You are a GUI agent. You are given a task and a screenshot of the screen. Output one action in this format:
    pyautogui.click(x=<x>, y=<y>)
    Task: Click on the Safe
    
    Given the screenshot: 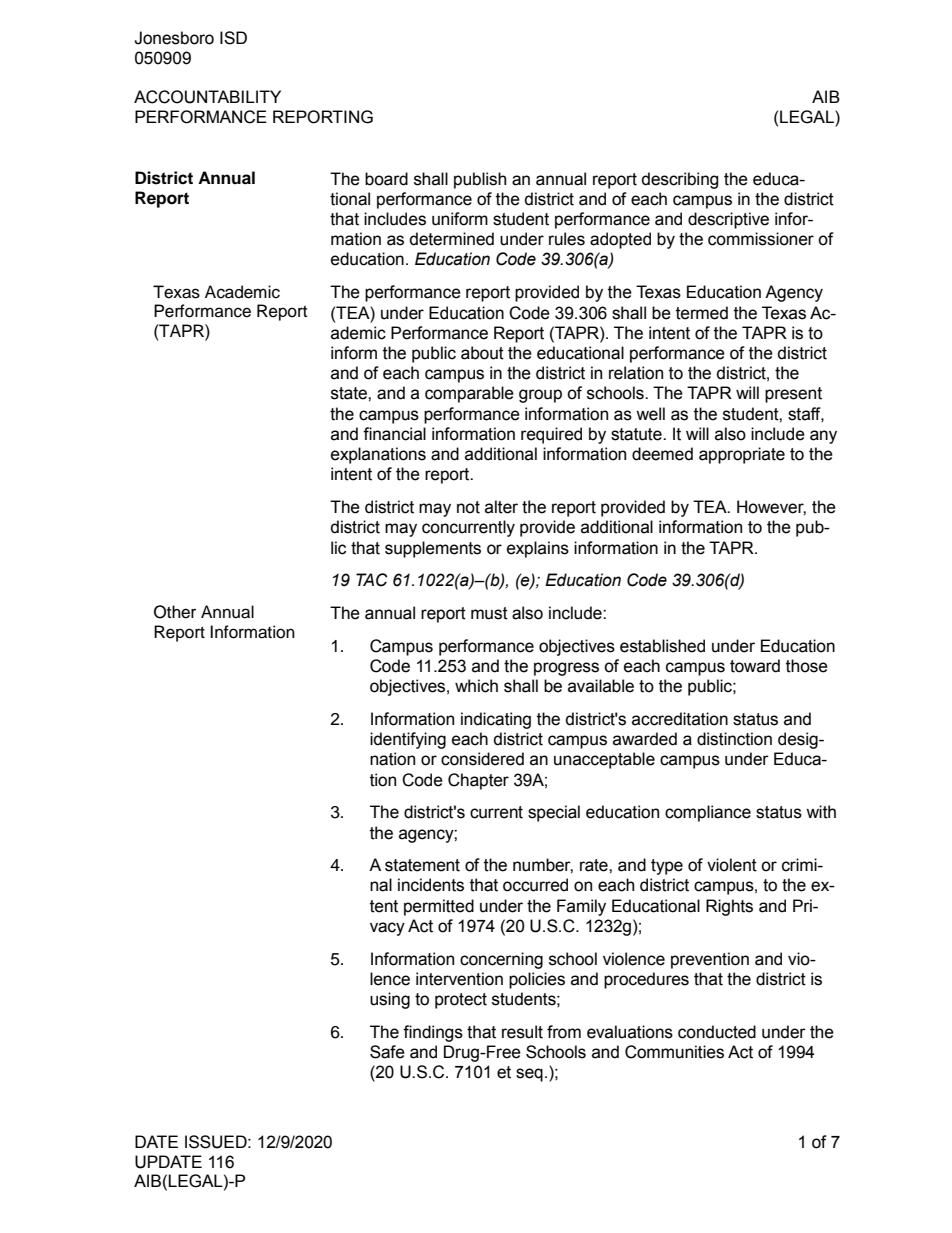 What is the action you would take?
    pyautogui.click(x=387, y=1052)
